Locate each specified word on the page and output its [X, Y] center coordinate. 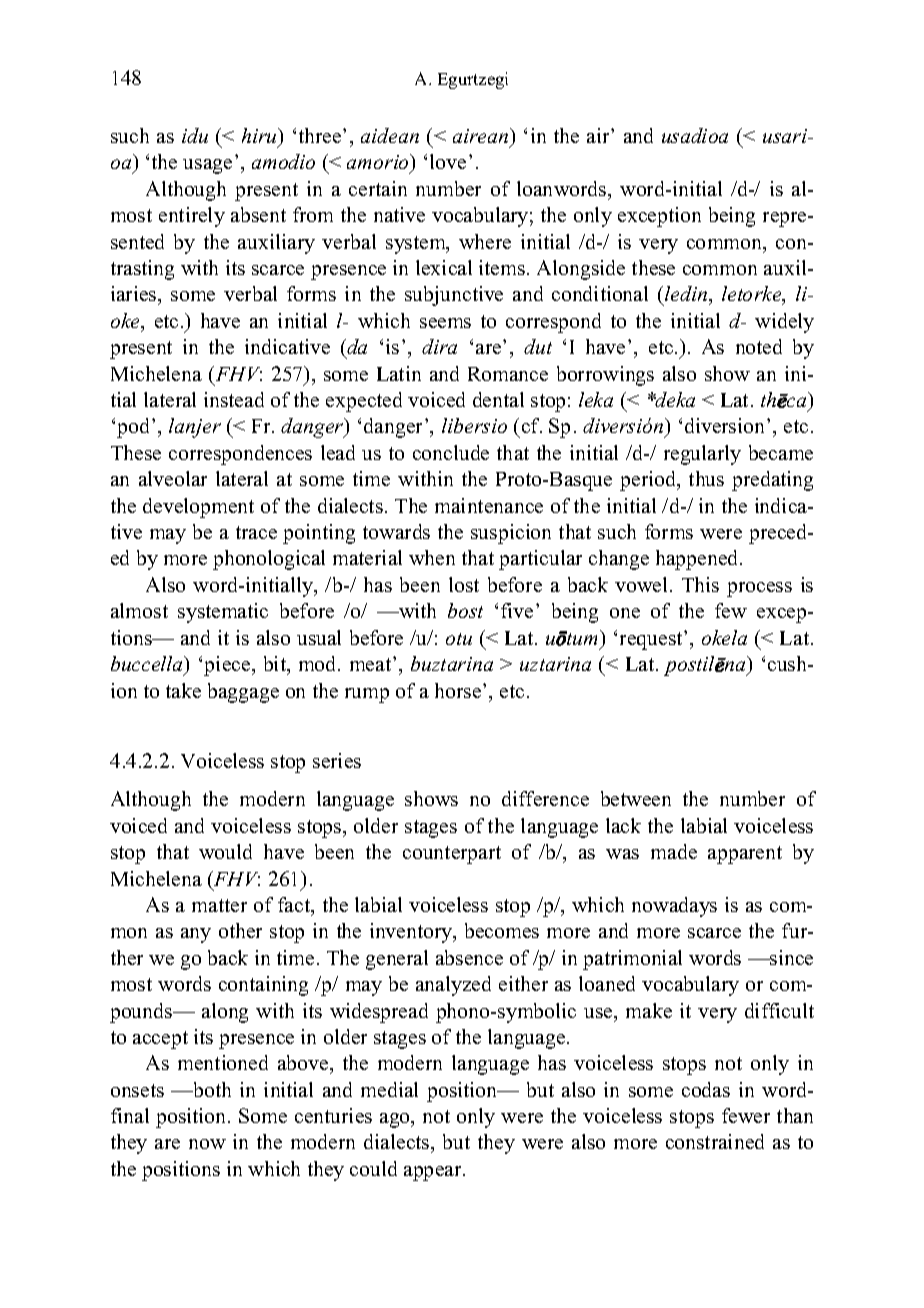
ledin [687, 295]
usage [207, 166]
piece [228, 666]
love [448, 161]
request [652, 640]
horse [459, 690]
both [211, 1089]
